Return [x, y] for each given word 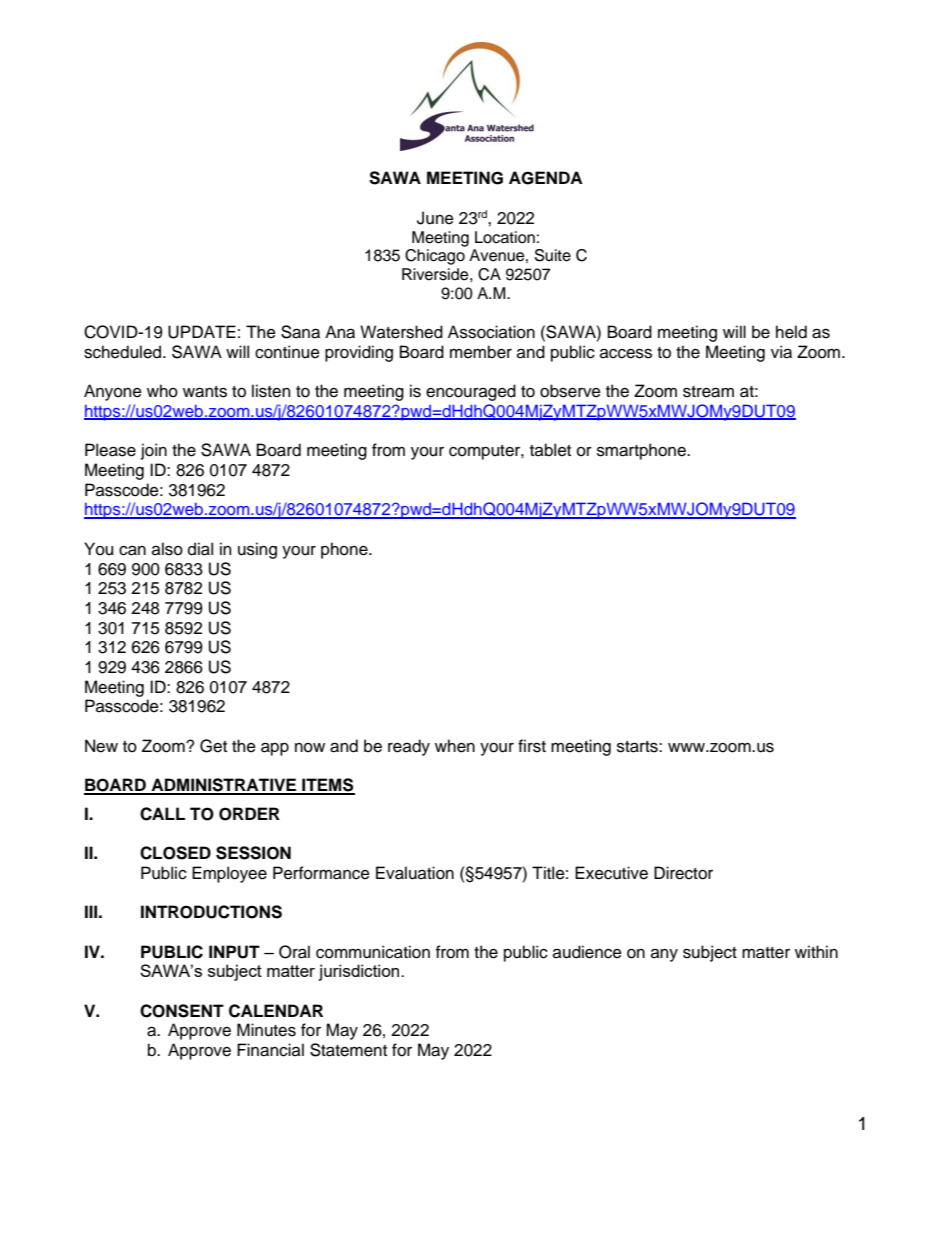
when [455, 746]
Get [213, 746]
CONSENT [182, 1011]
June [435, 218]
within [816, 951]
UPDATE [202, 332]
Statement [348, 1050]
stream [708, 392]
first [532, 746]
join [154, 451]
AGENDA [546, 178]
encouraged [471, 392]
